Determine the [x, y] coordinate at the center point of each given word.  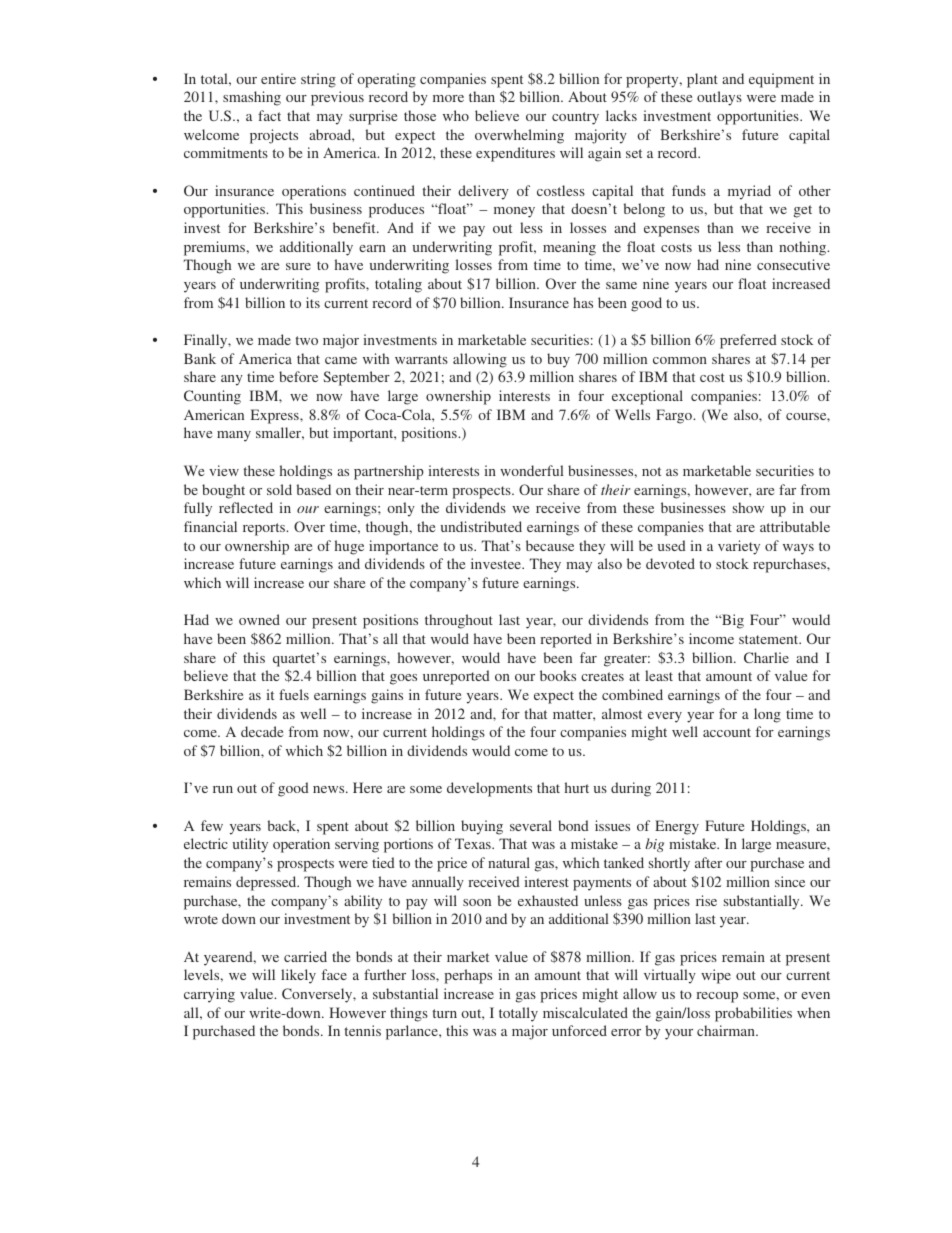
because [550, 545]
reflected [246, 507]
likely [298, 976]
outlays [719, 98]
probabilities [753, 1014]
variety [739, 547]
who [456, 115]
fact [269, 115]
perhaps [468, 976]
